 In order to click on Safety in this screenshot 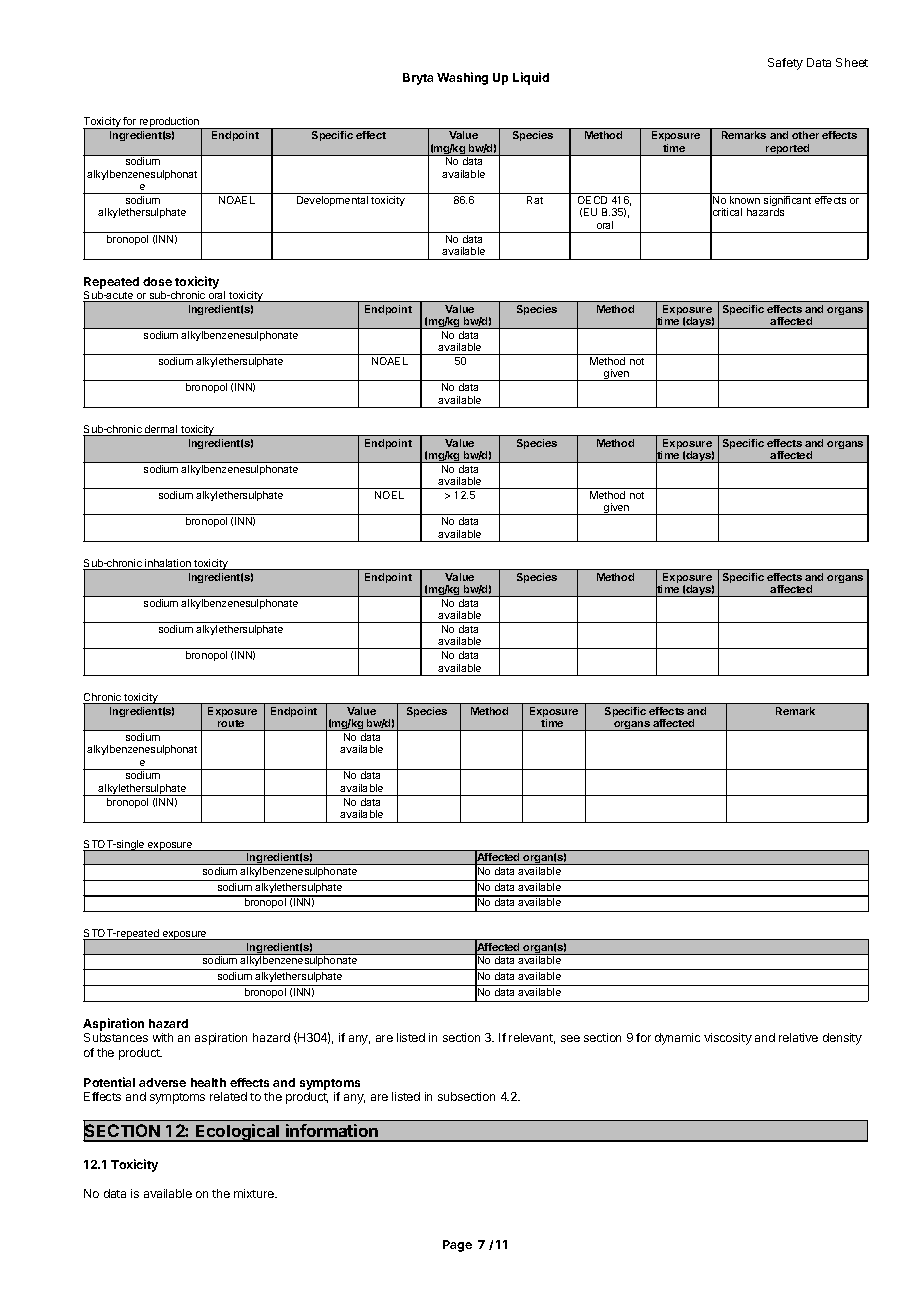, I will do `click(785, 64)`.
